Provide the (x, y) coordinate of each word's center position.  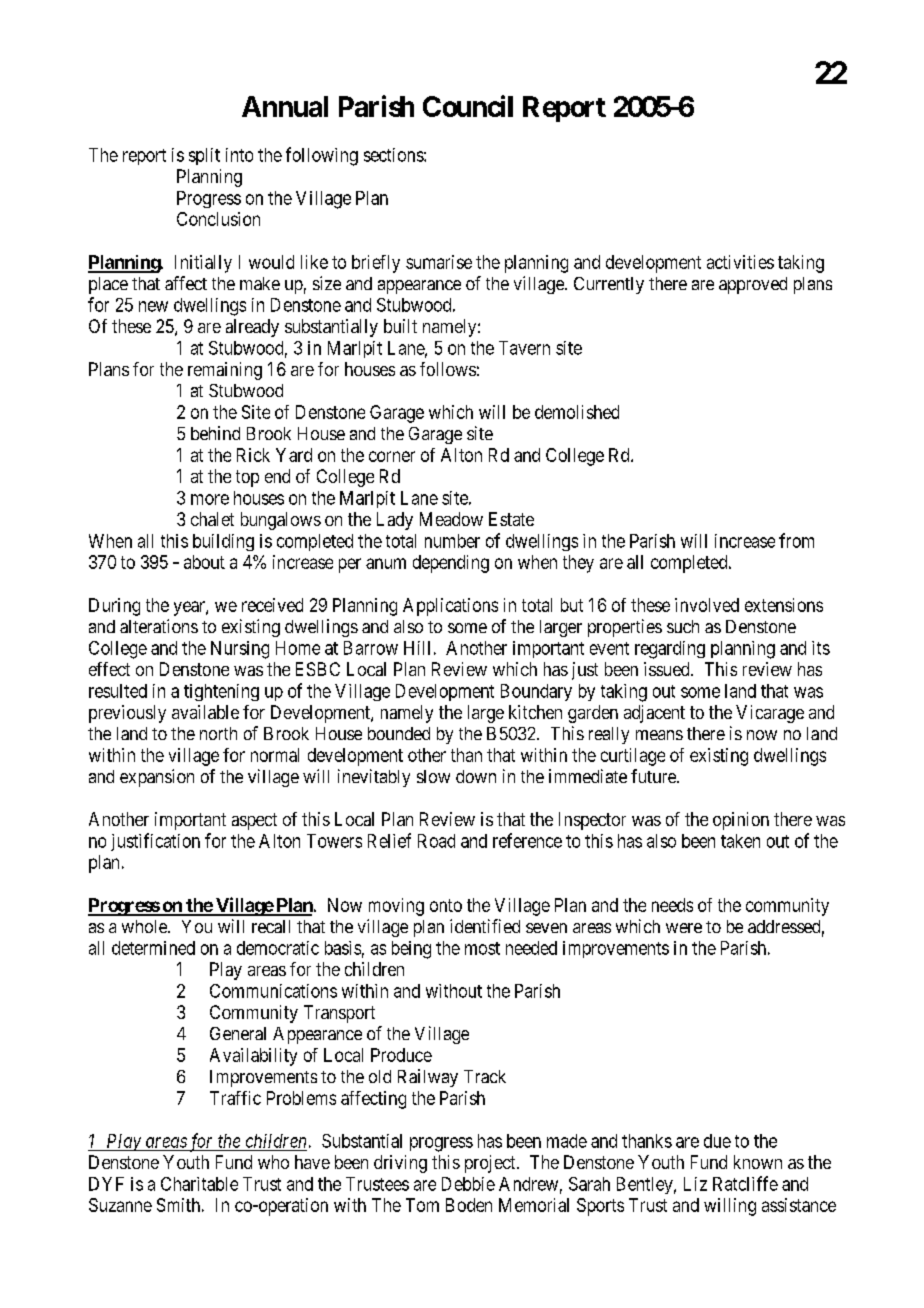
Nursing (240, 650)
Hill (417, 648)
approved (753, 285)
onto (446, 905)
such (683, 626)
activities (740, 262)
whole (145, 926)
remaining (225, 371)
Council (468, 106)
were (684, 928)
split (204, 156)
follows (448, 369)
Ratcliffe (745, 1183)
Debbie (468, 1184)
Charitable (199, 1184)
